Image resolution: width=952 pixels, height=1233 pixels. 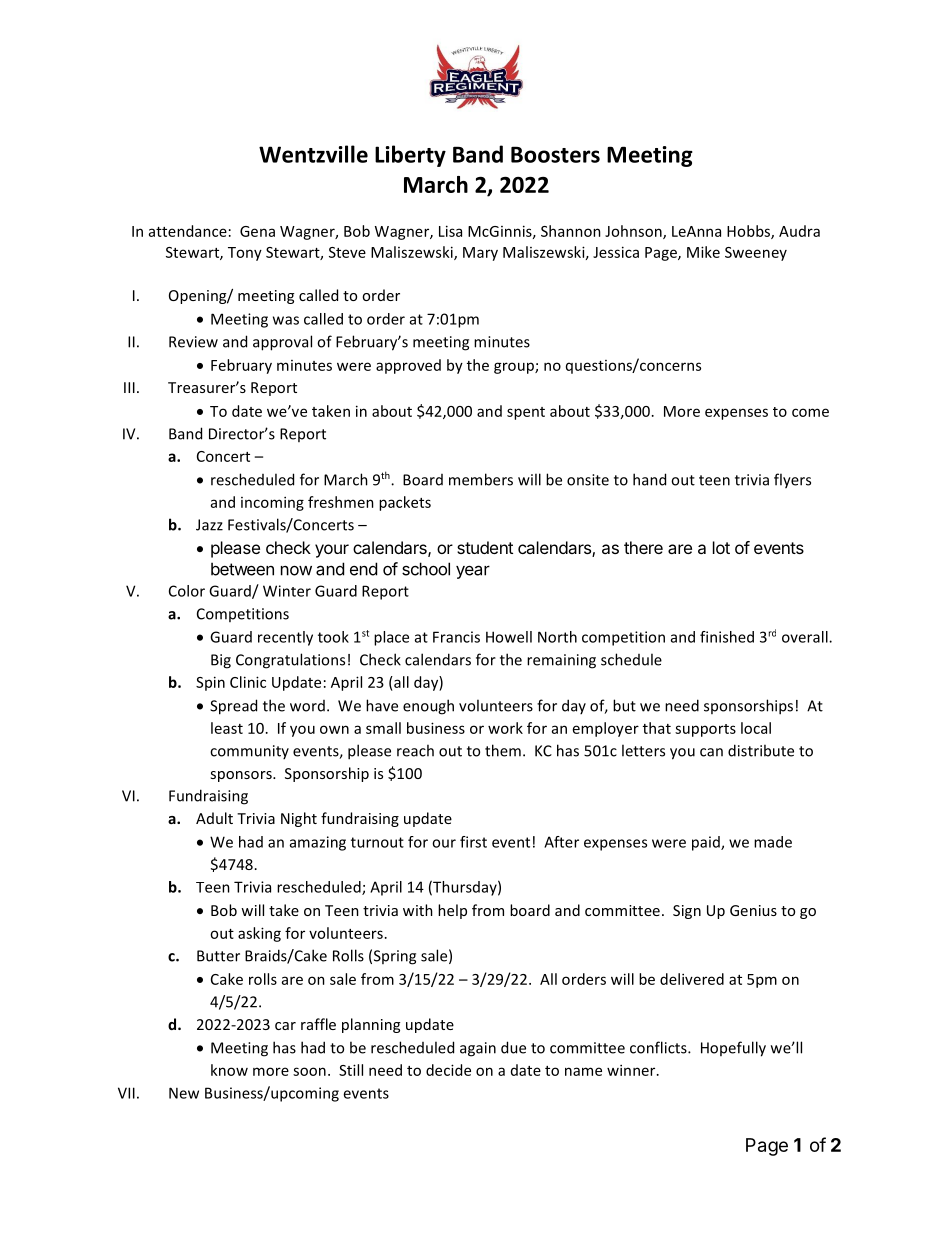 I want to click on decide, so click(x=448, y=1070).
